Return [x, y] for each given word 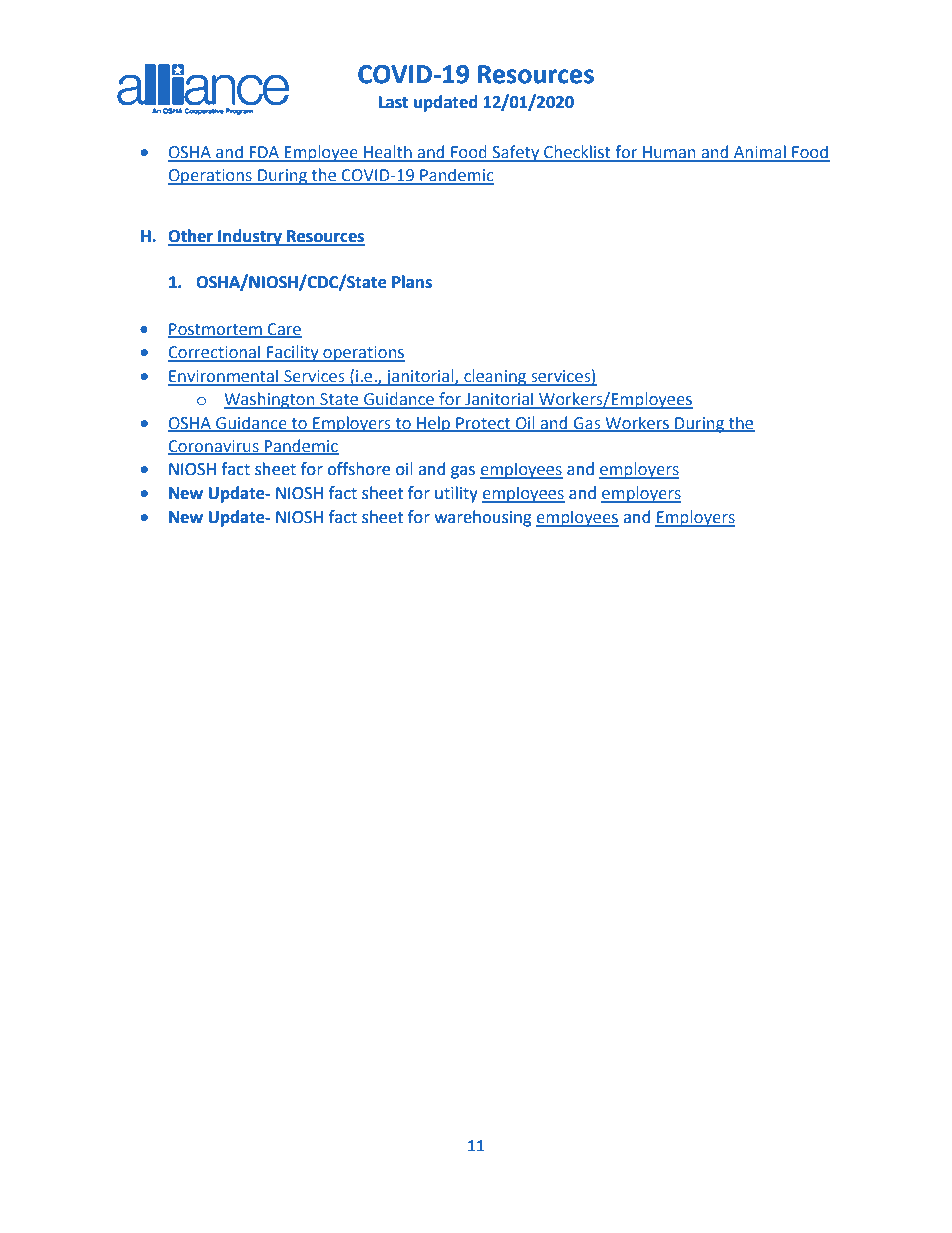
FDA [265, 153]
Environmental [224, 377]
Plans [412, 282]
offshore [358, 469]
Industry [250, 237]
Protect [483, 424]
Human [669, 153]
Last [393, 102]
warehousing [483, 518]
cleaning [495, 377]
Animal [760, 153]
